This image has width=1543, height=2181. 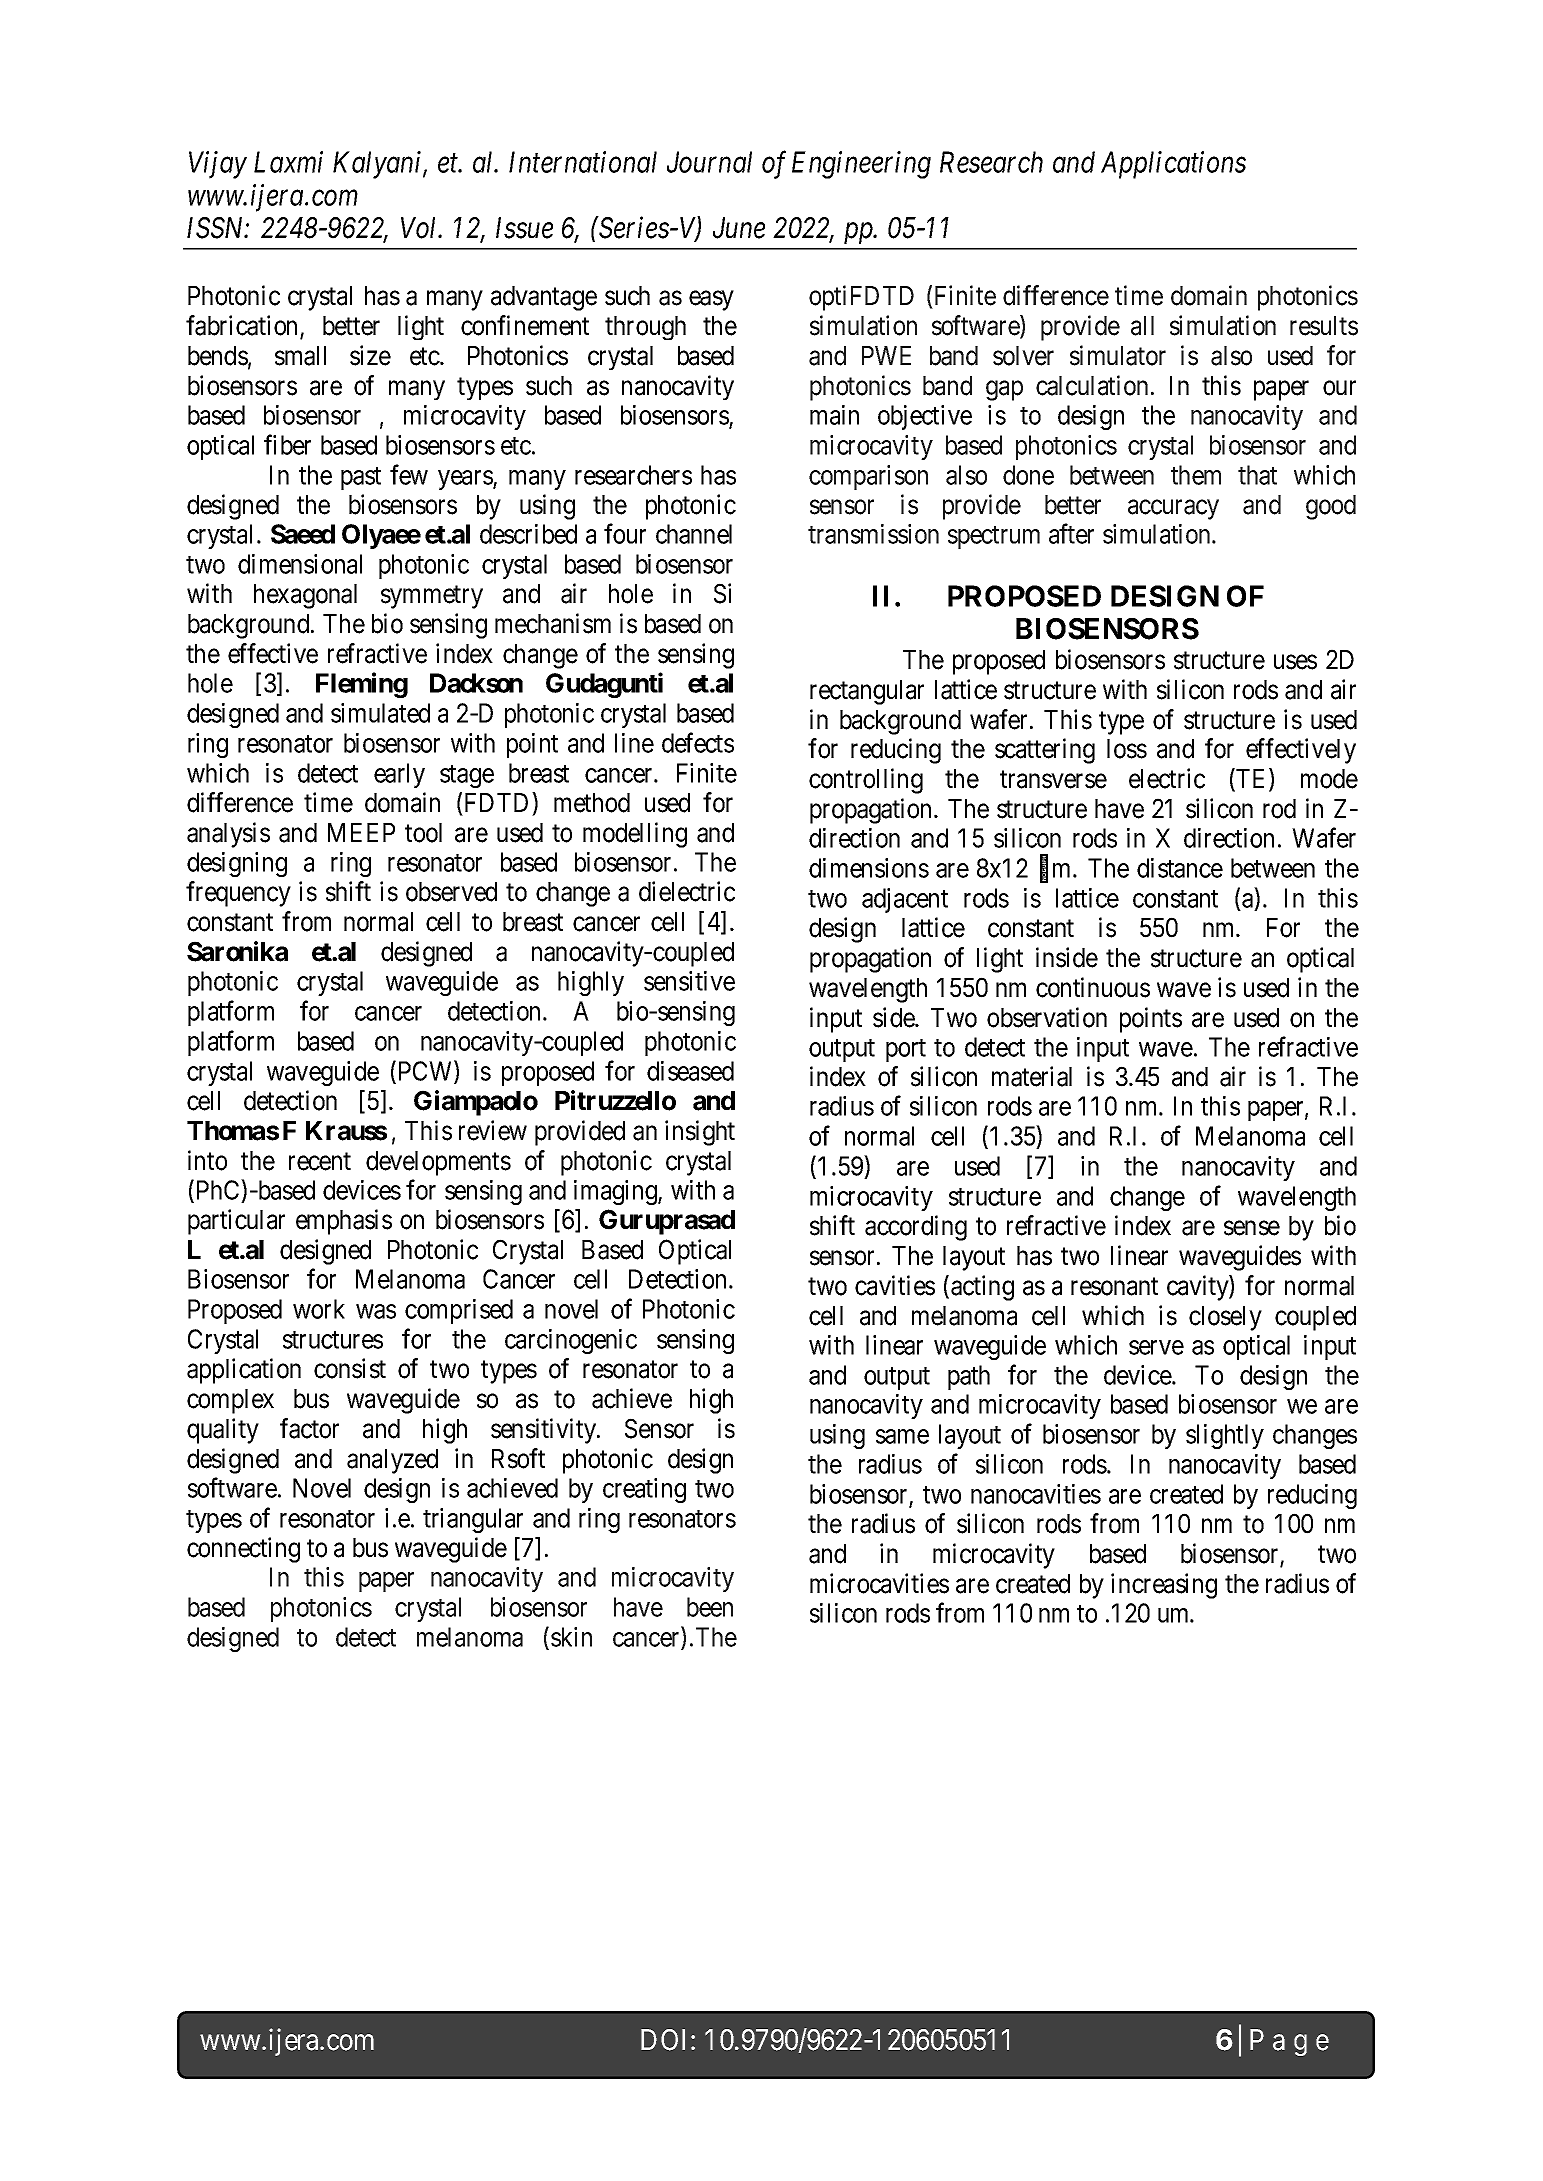 What do you see at coordinates (218, 165) in the image?
I see `Vijay` at bounding box center [218, 165].
